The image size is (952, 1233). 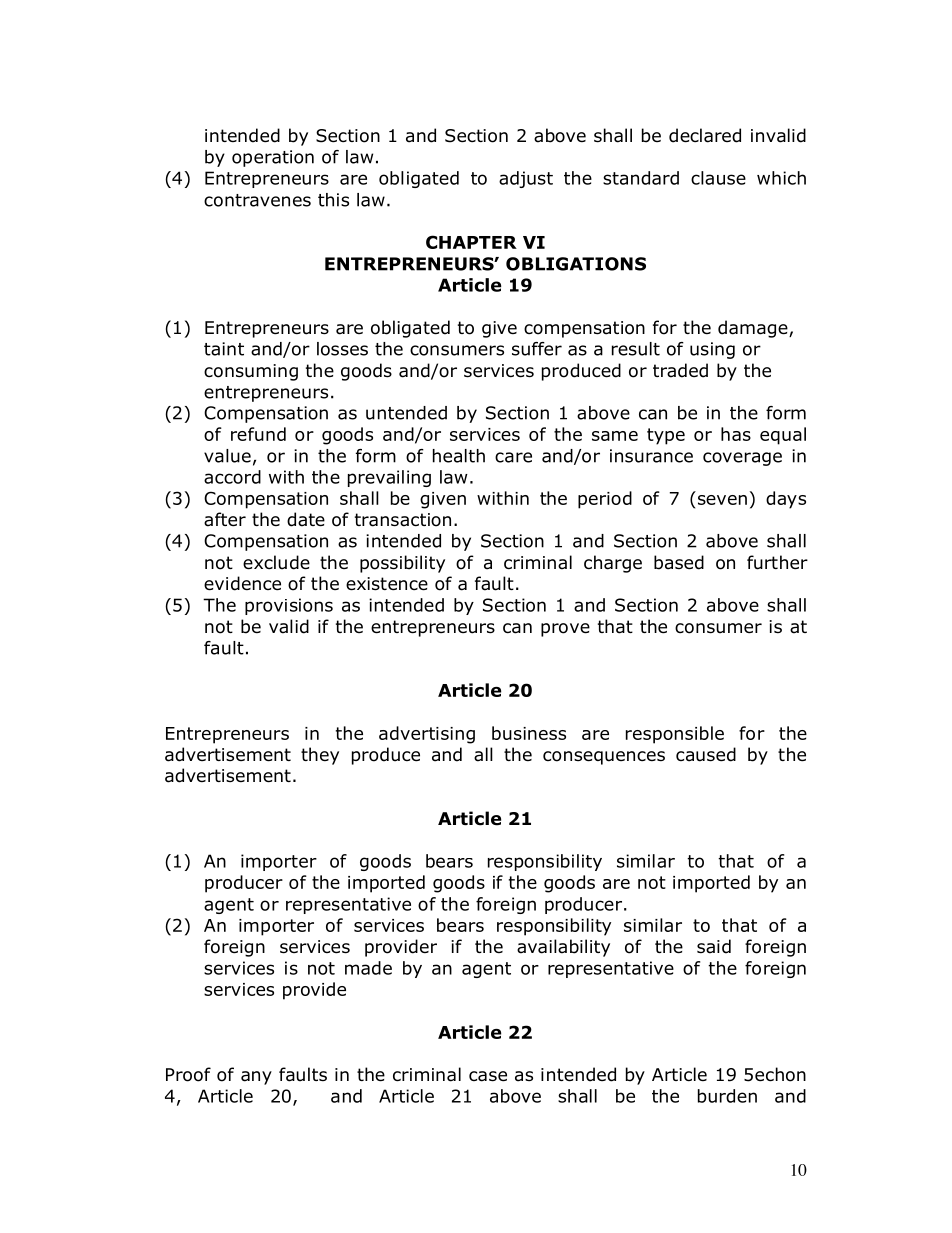 I want to click on suffer, so click(x=537, y=349).
